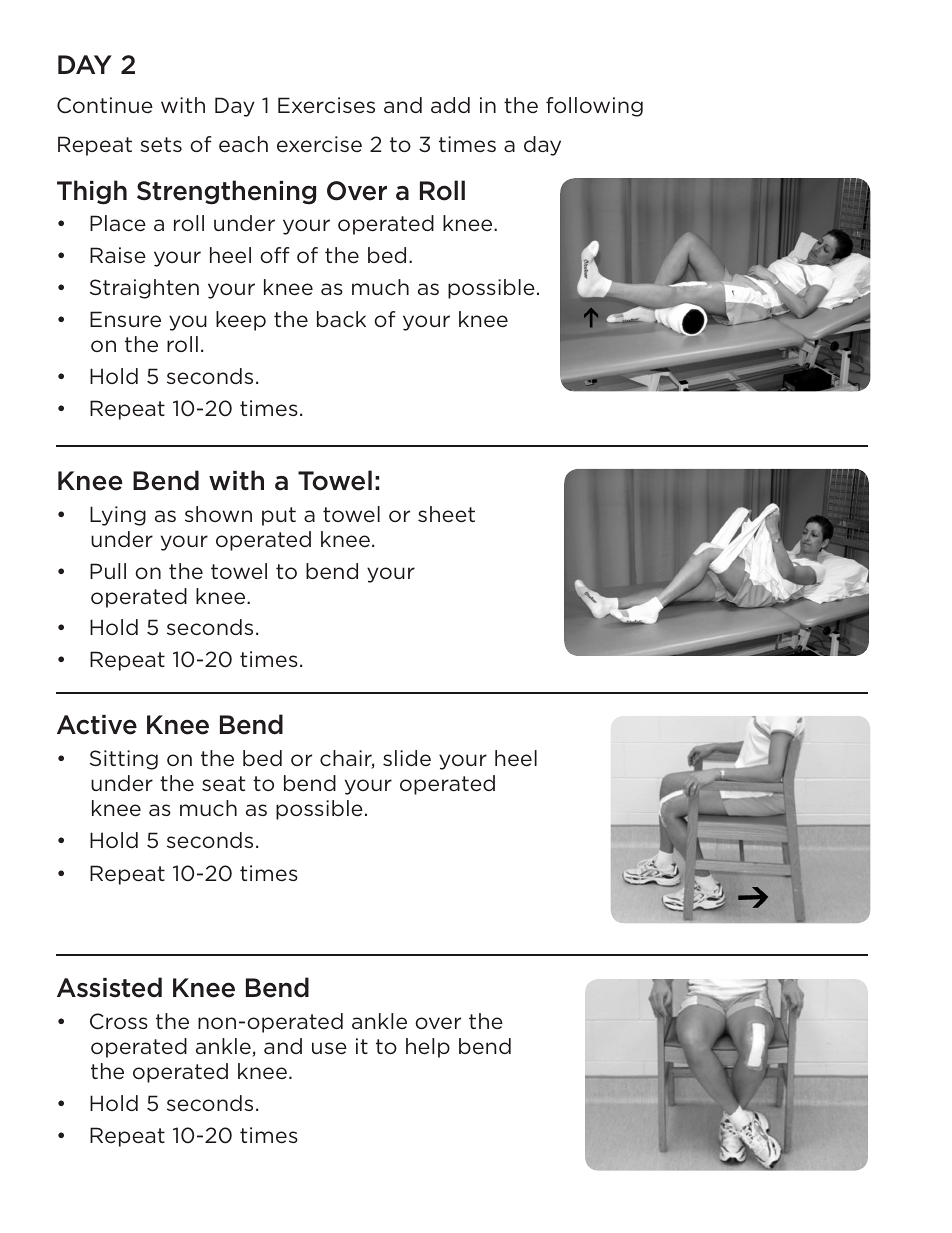 Image resolution: width=952 pixels, height=1233 pixels. I want to click on sets, so click(161, 145).
